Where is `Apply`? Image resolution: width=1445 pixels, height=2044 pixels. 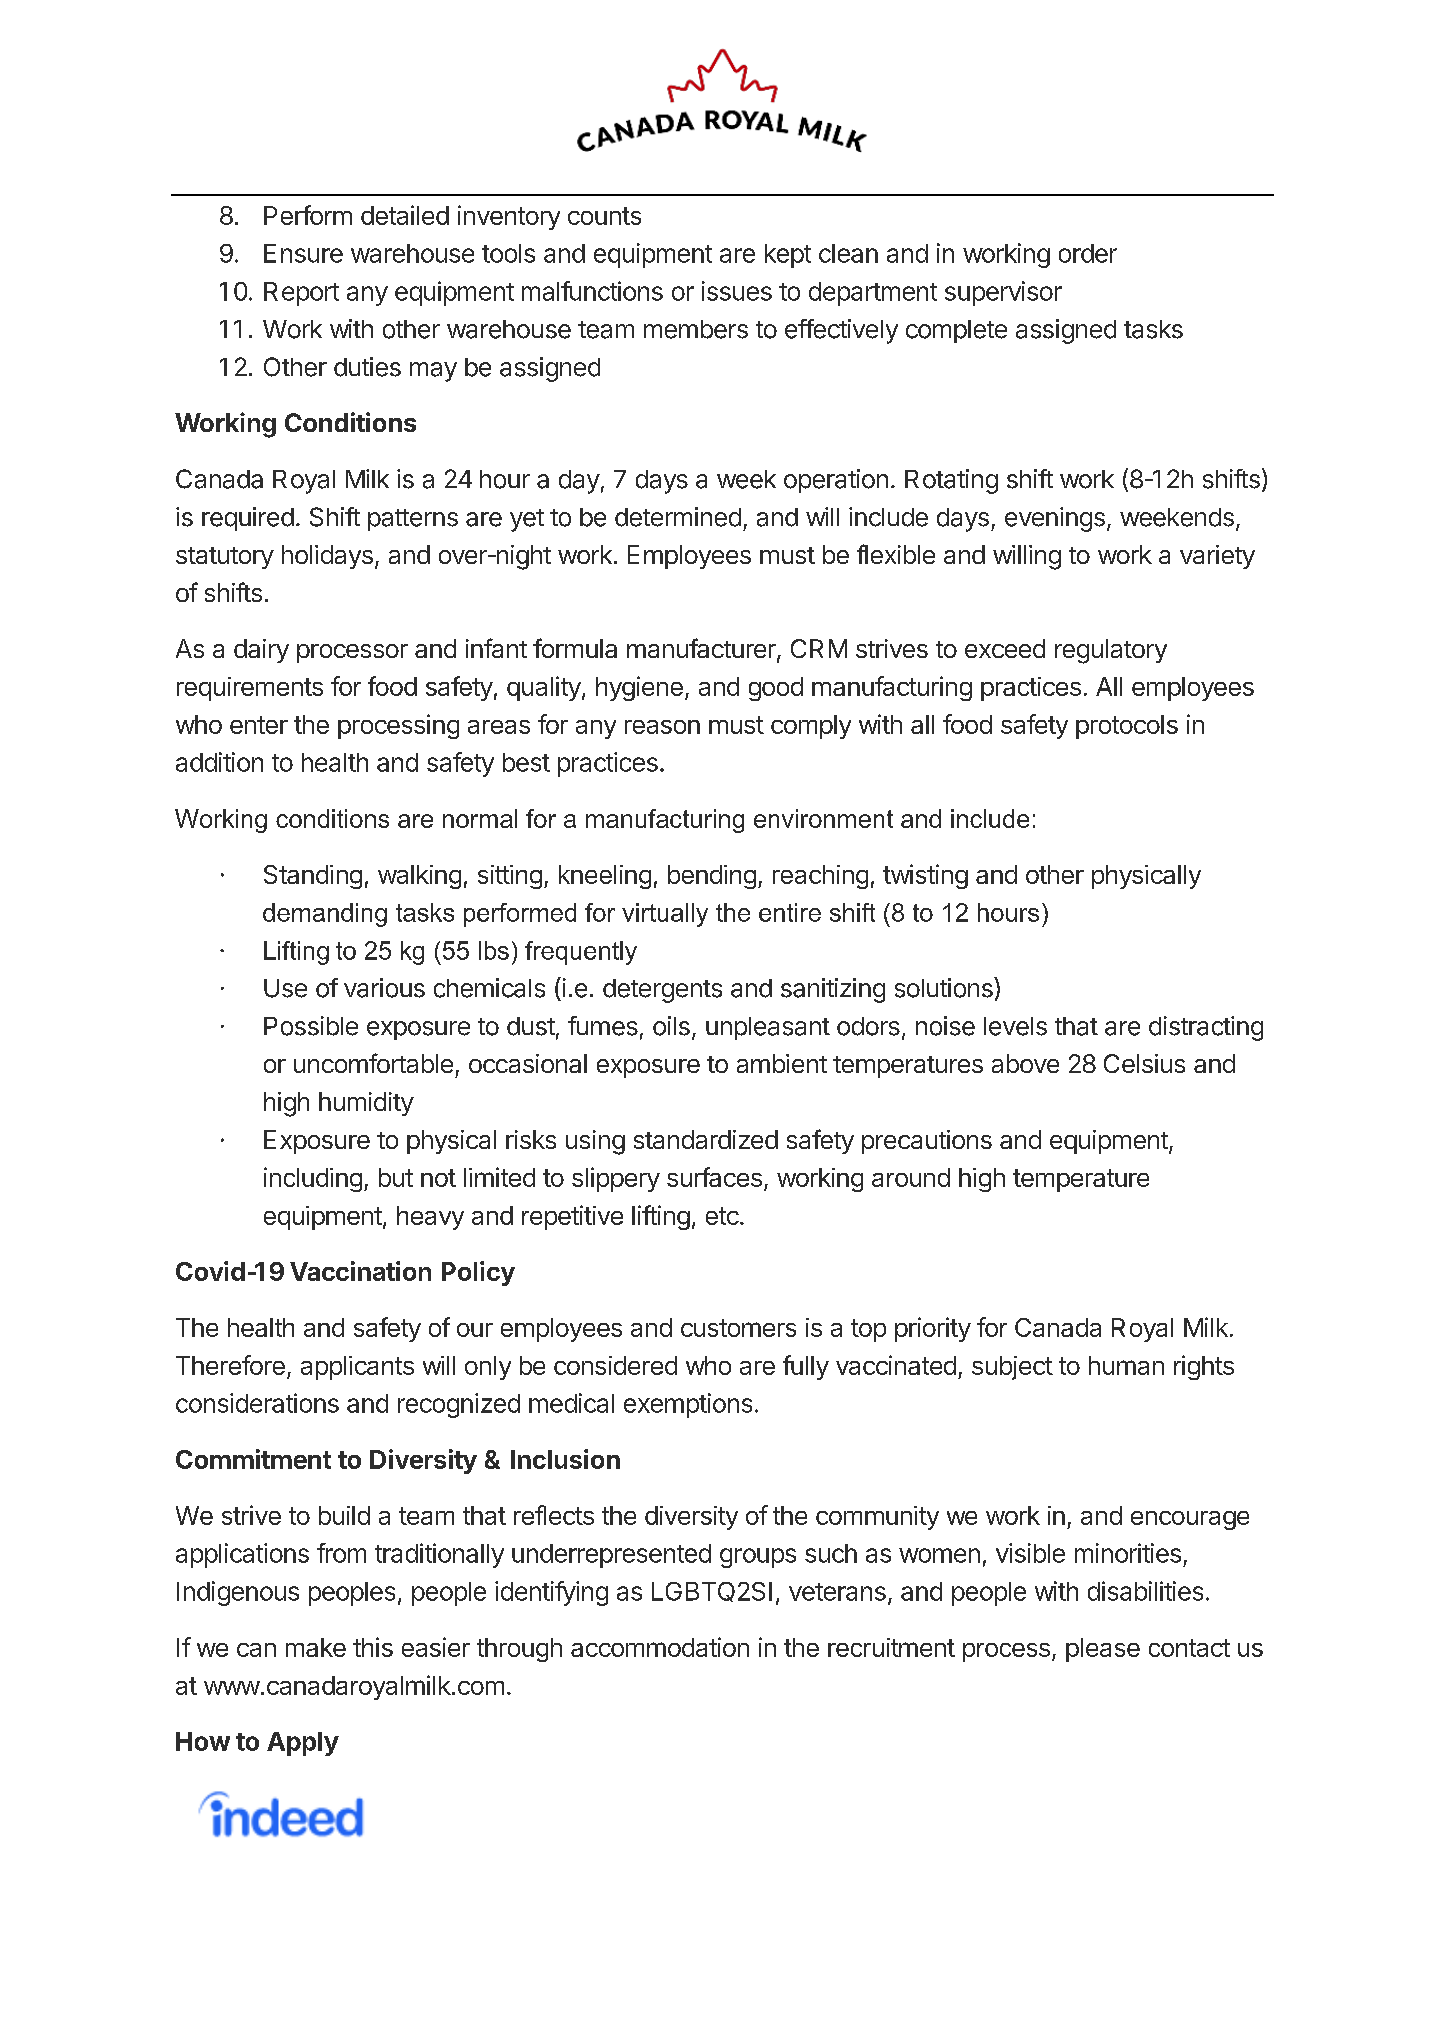
Apply is located at coordinates (303, 1744).
